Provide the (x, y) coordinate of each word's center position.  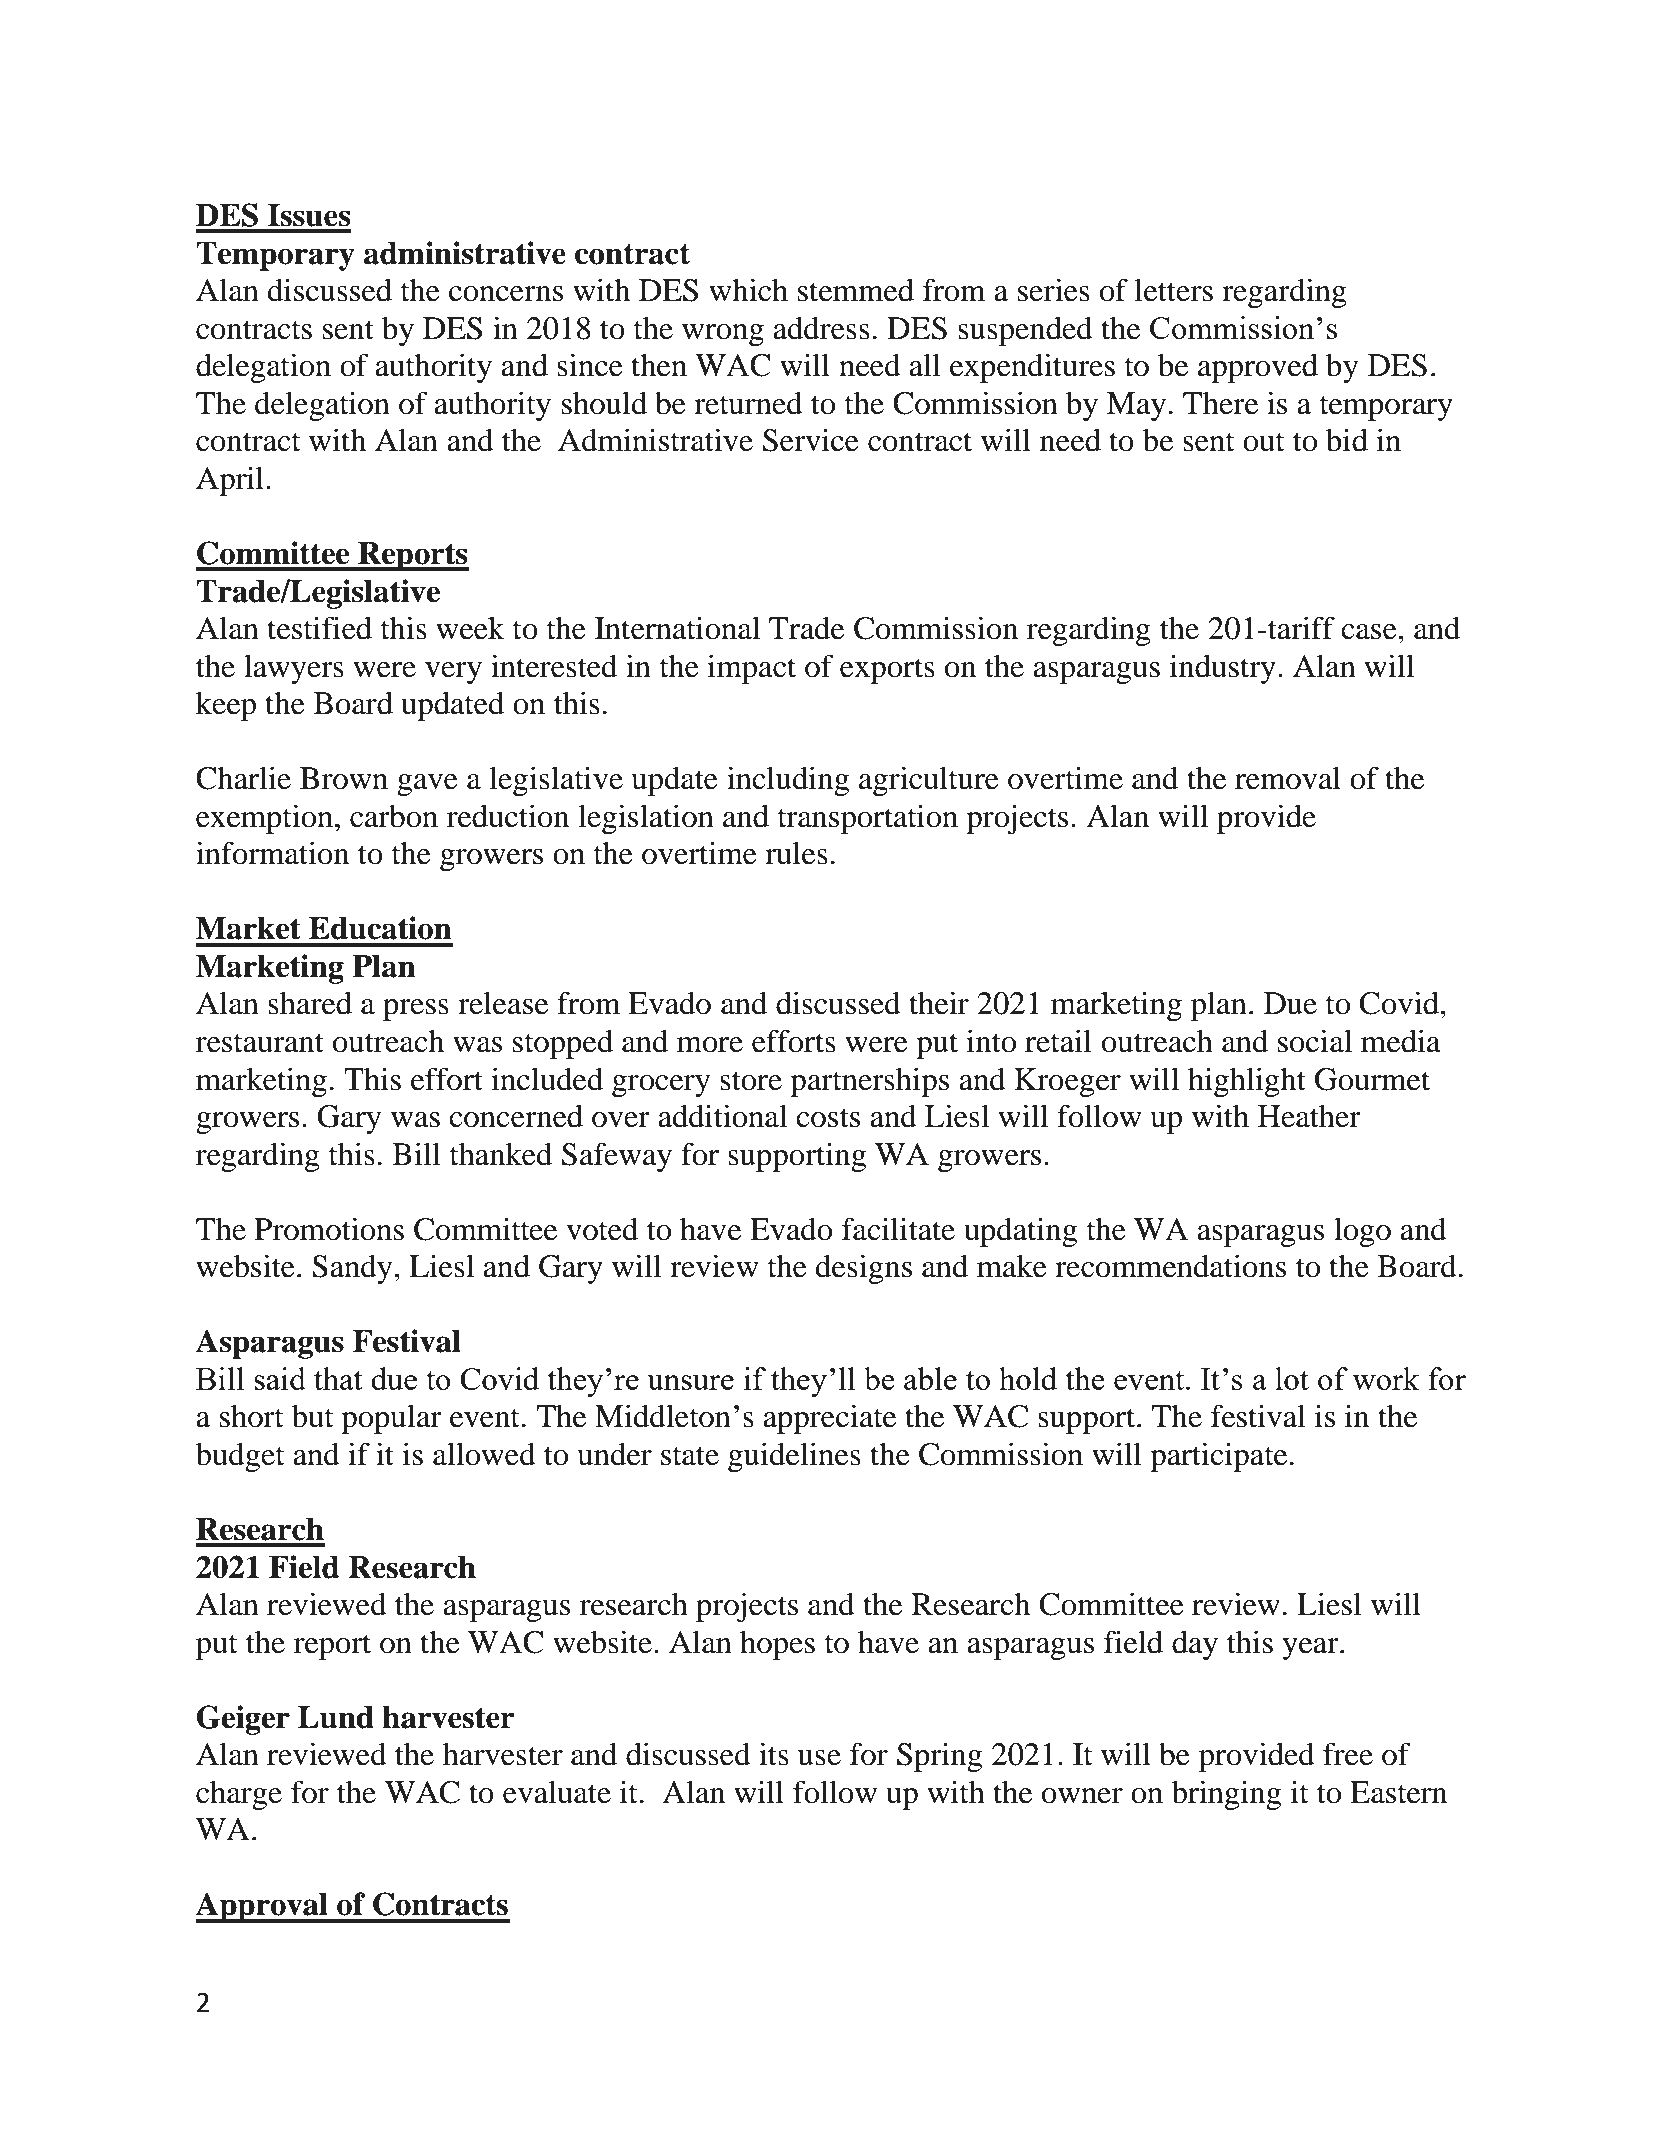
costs (828, 1118)
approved (1258, 368)
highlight (1247, 1082)
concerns (506, 294)
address (821, 328)
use (819, 1758)
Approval (263, 1907)
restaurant (260, 1043)
